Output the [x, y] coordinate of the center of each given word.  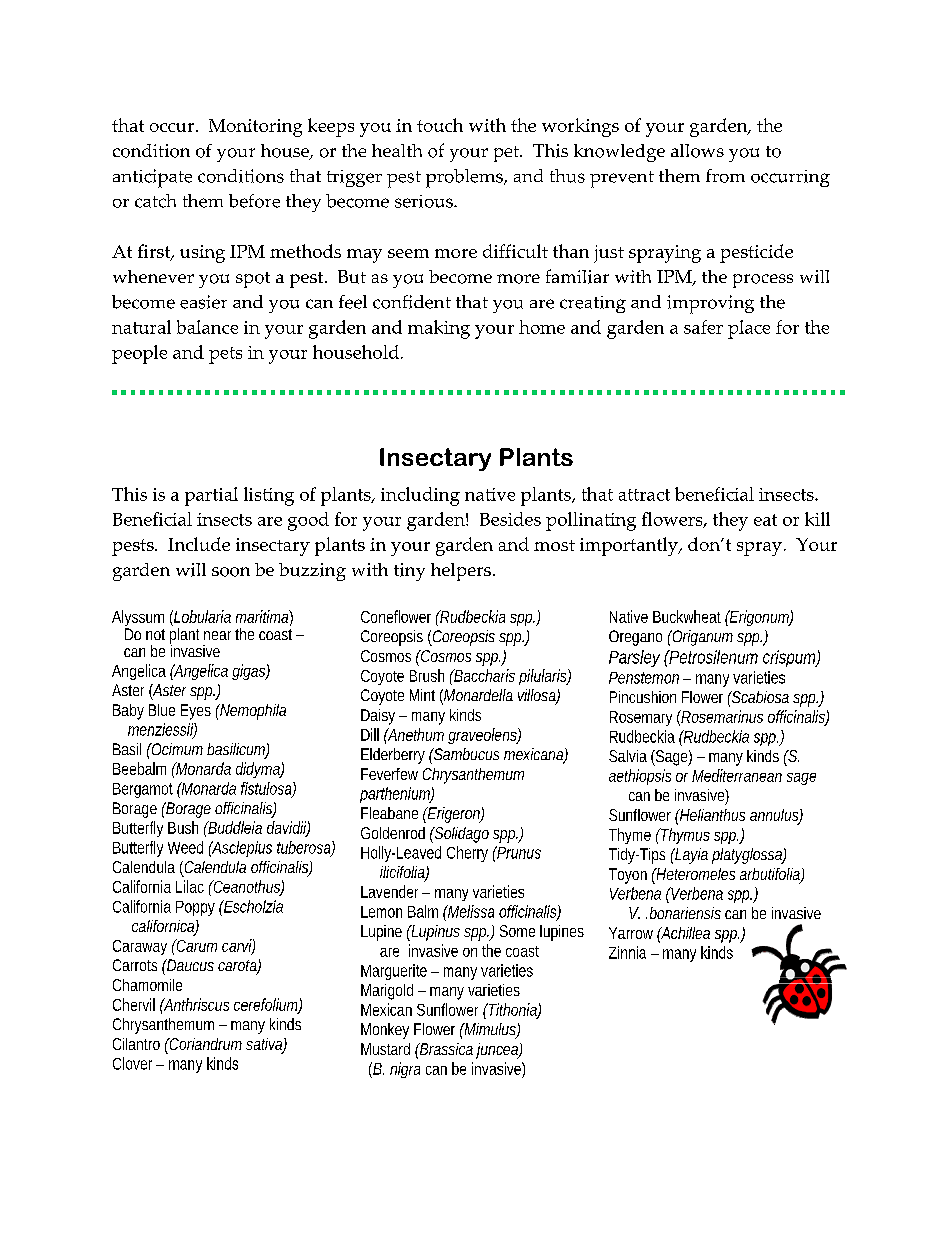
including [420, 496]
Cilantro [136, 1044]
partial [211, 496]
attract [644, 495]
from [725, 176]
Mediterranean [737, 775]
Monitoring [255, 128]
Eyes [196, 712]
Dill [370, 734]
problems [465, 178]
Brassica [446, 1049]
